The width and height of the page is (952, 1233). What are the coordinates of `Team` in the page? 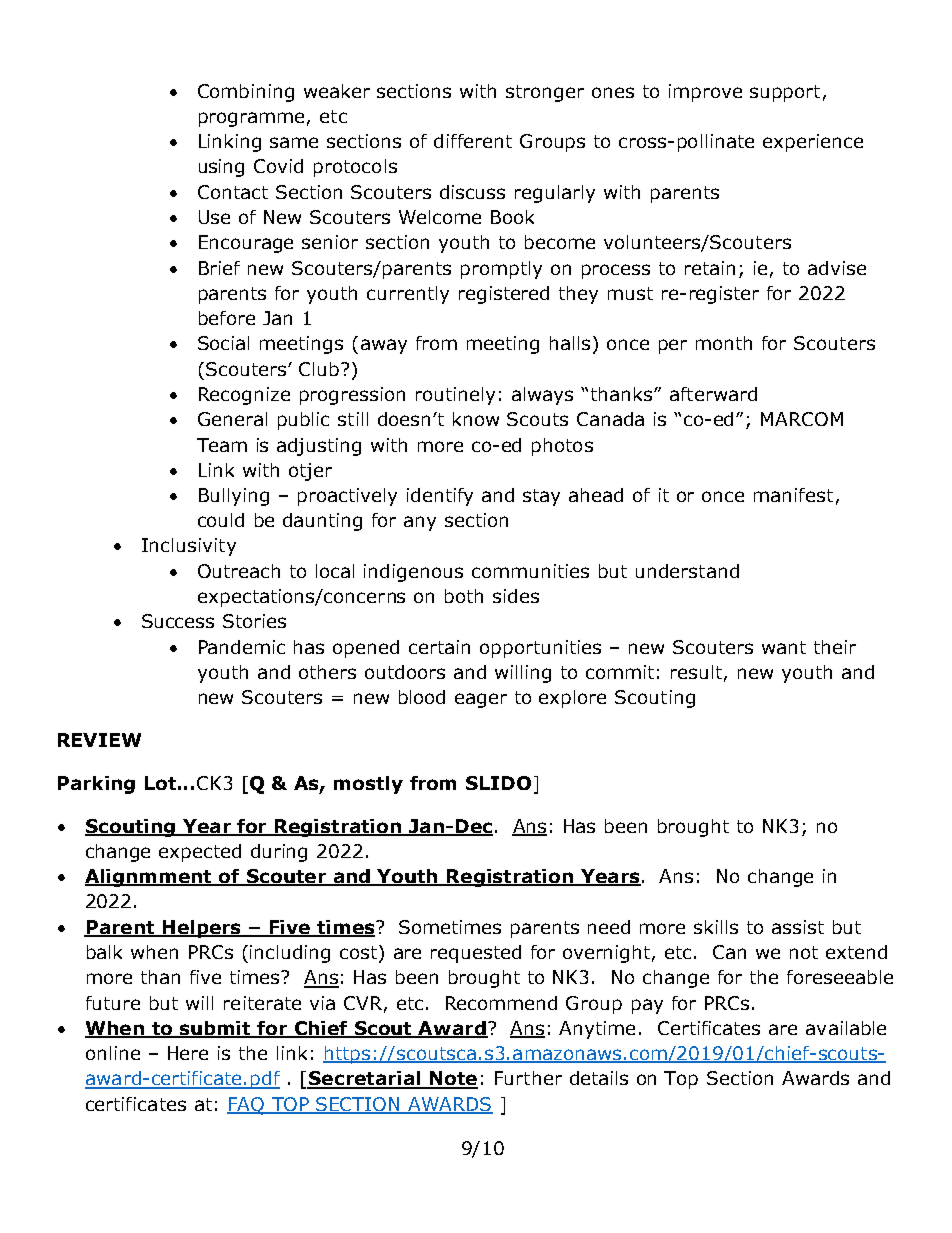 It's located at (222, 445).
